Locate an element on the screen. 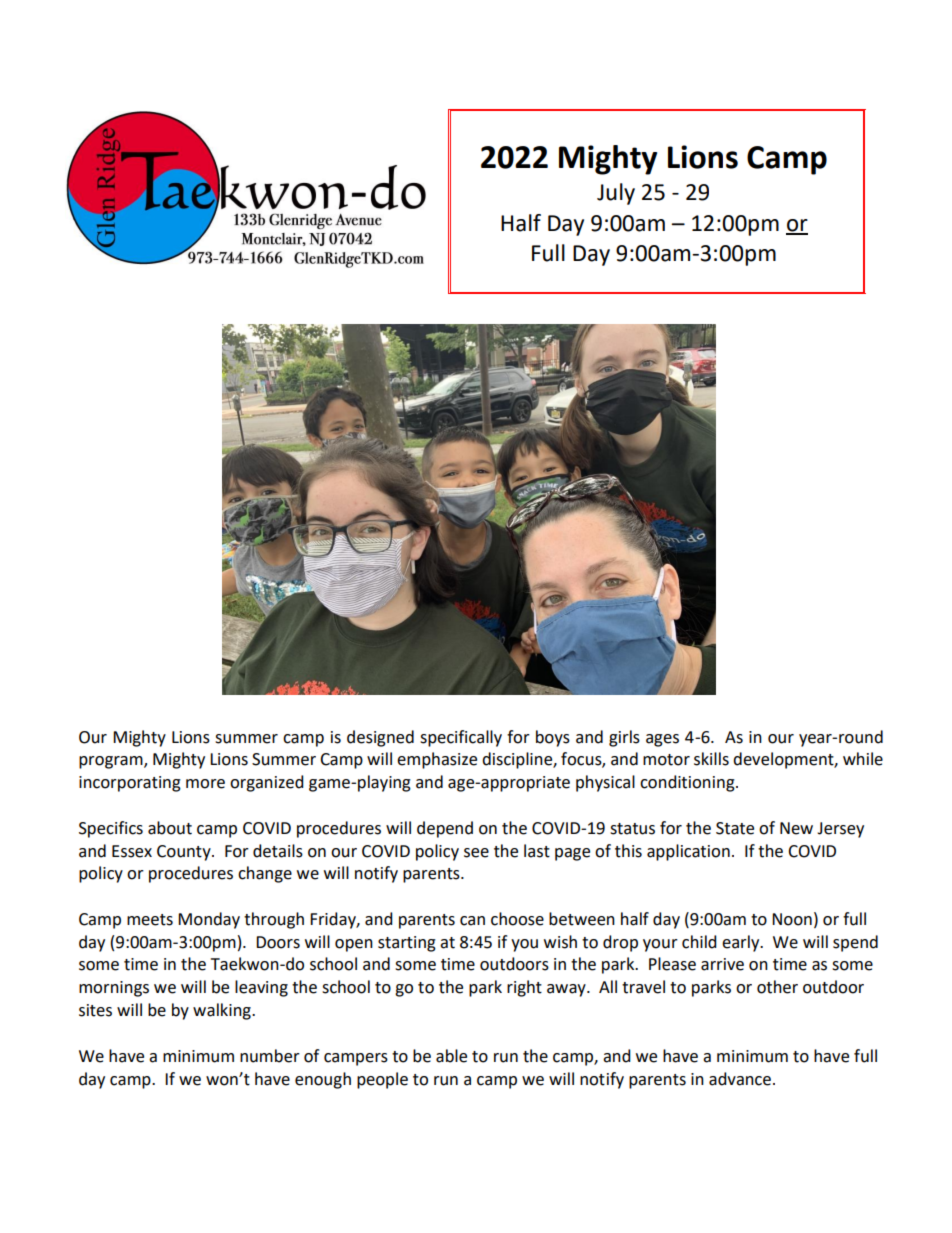  skills is located at coordinates (711, 759).
